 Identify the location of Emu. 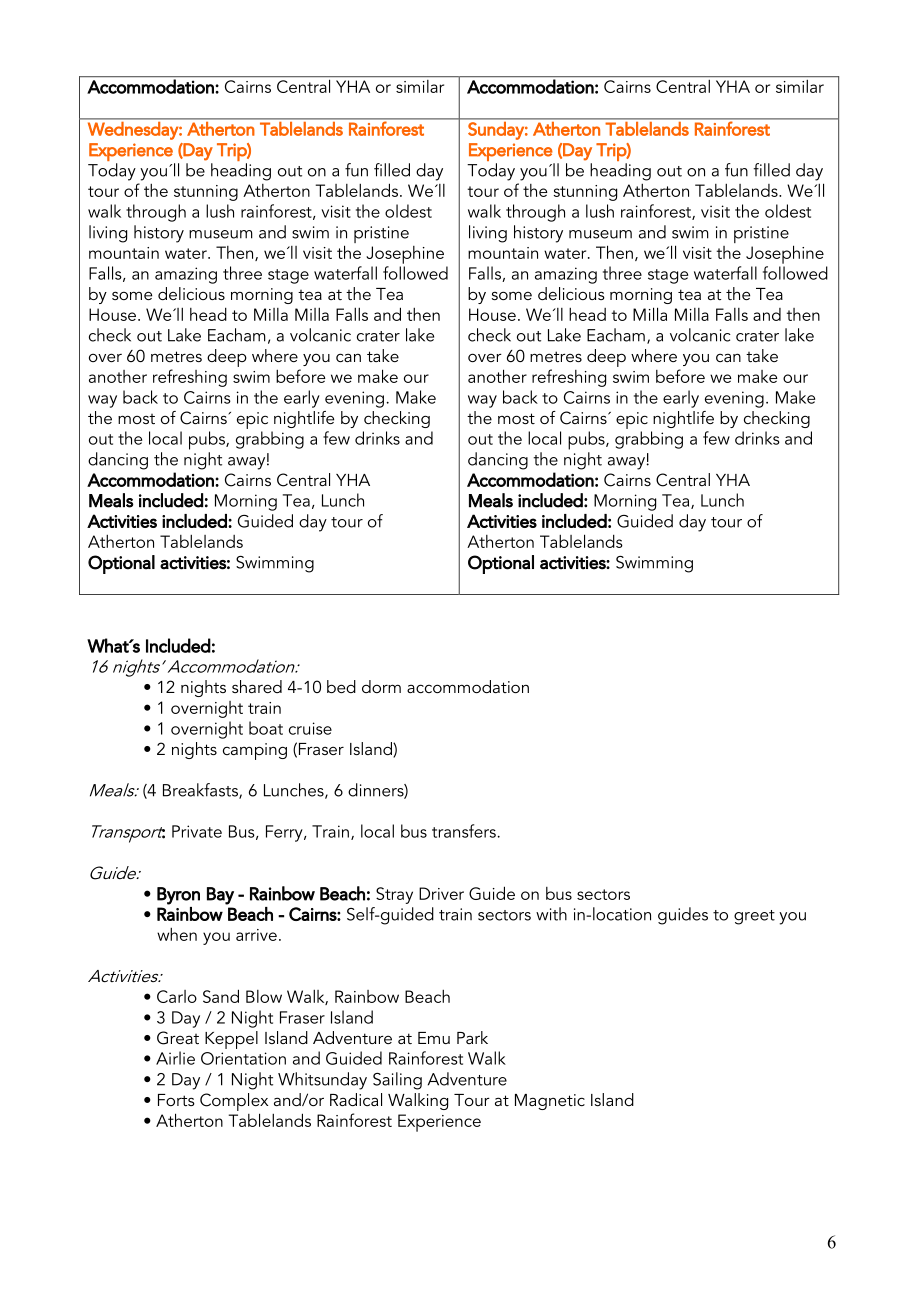
(434, 1038).
